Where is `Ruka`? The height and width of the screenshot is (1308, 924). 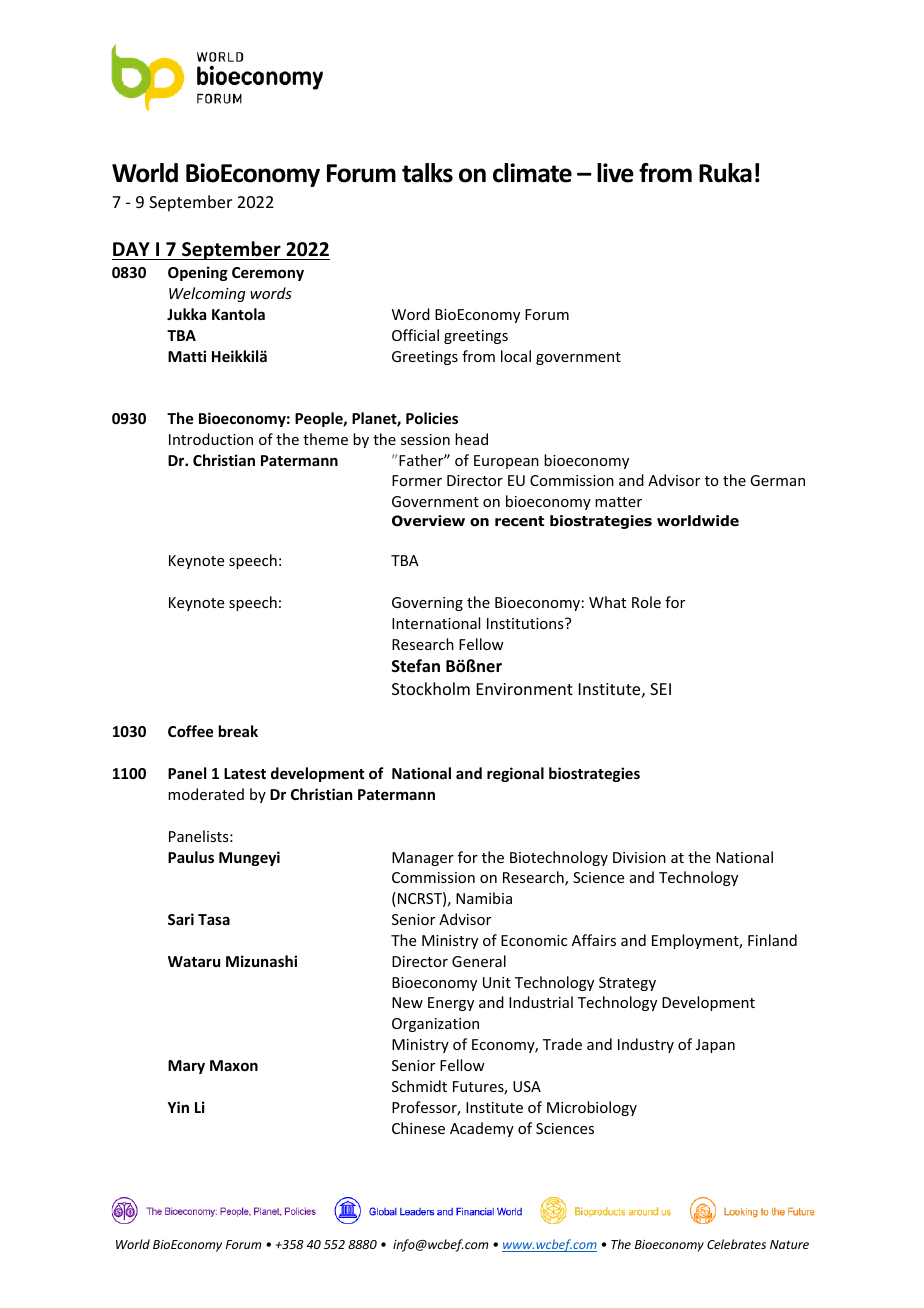
Ruka is located at coordinates (725, 173).
